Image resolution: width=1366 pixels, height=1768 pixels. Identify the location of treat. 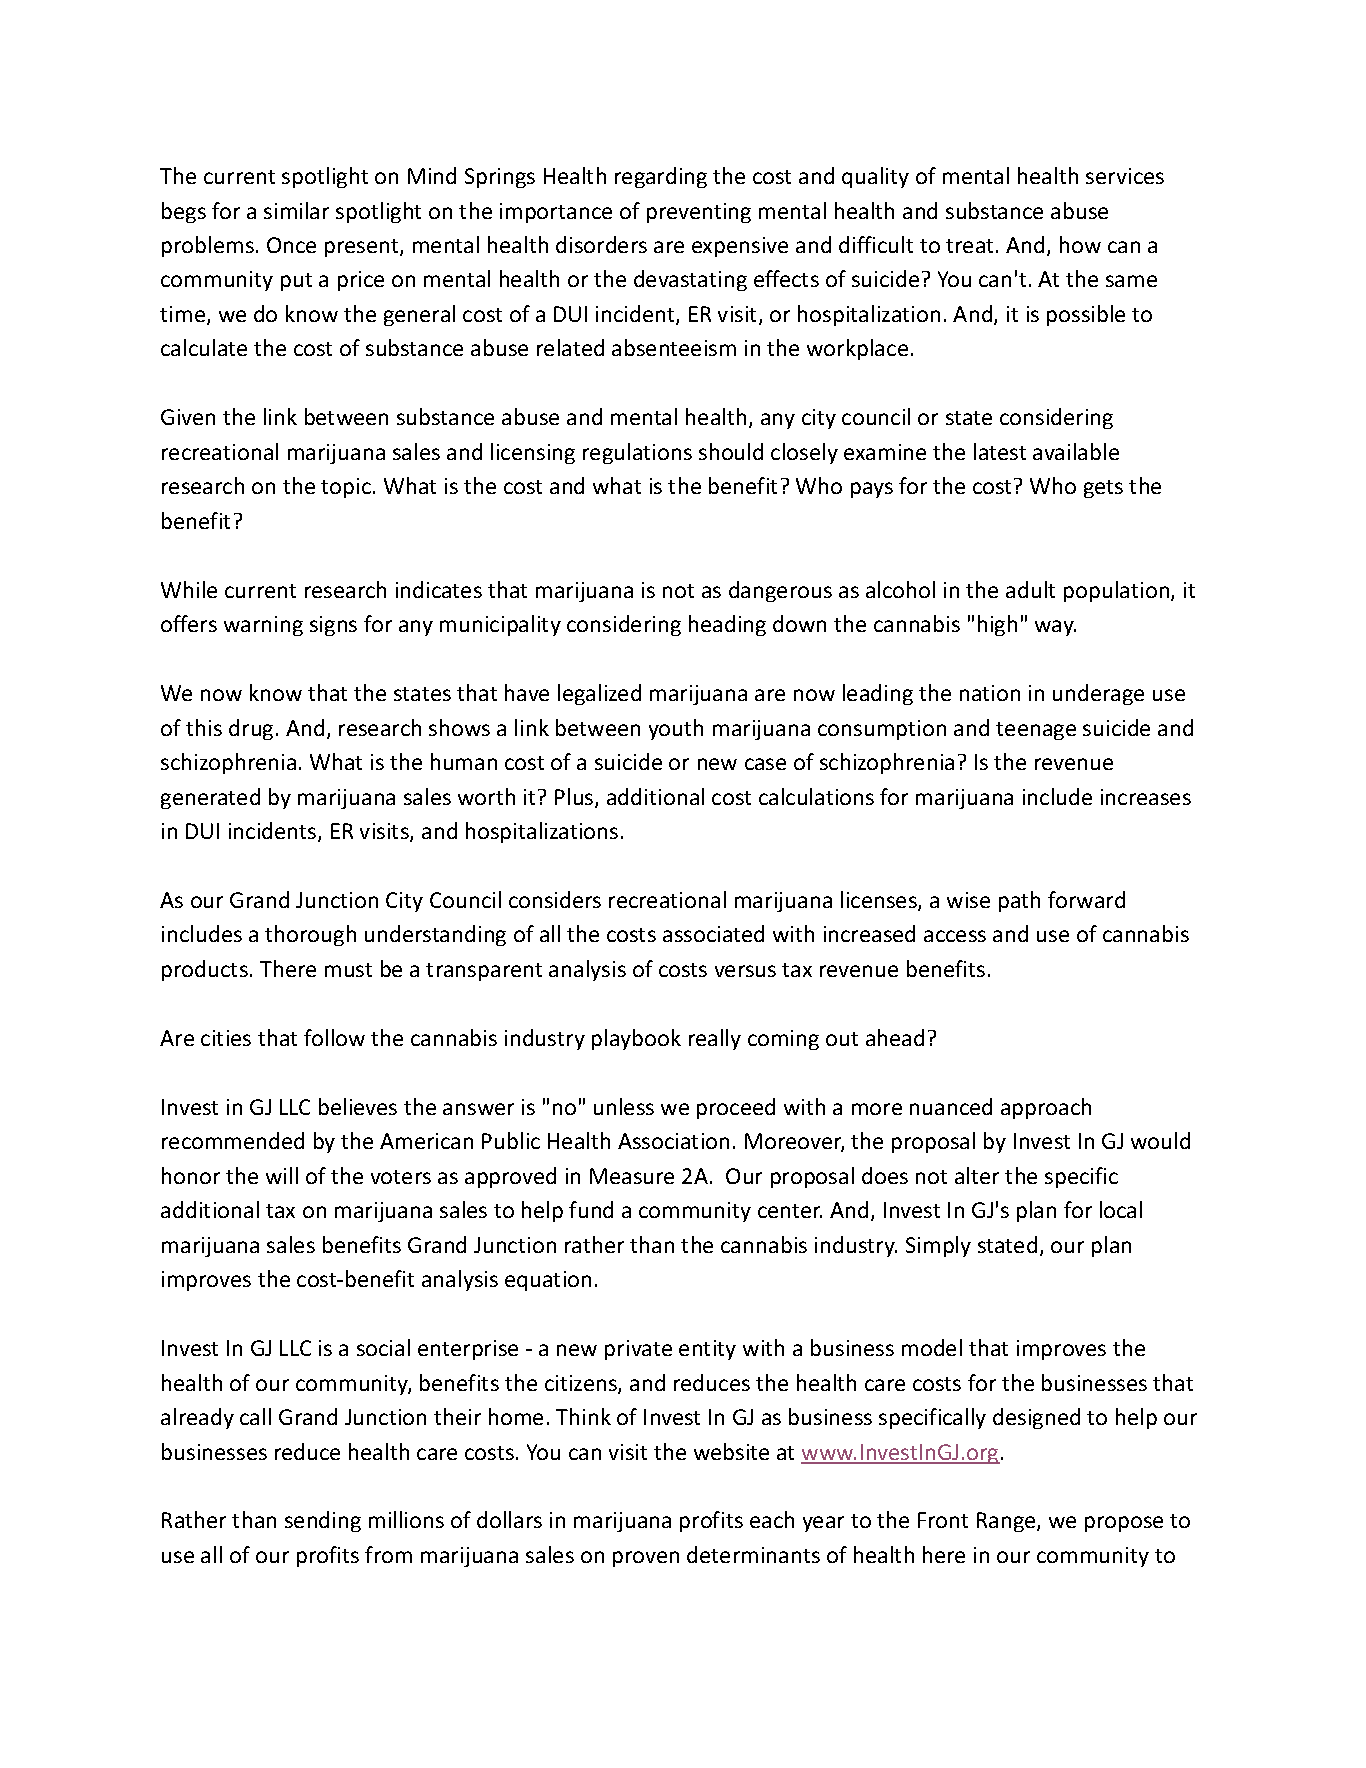
(971, 246).
